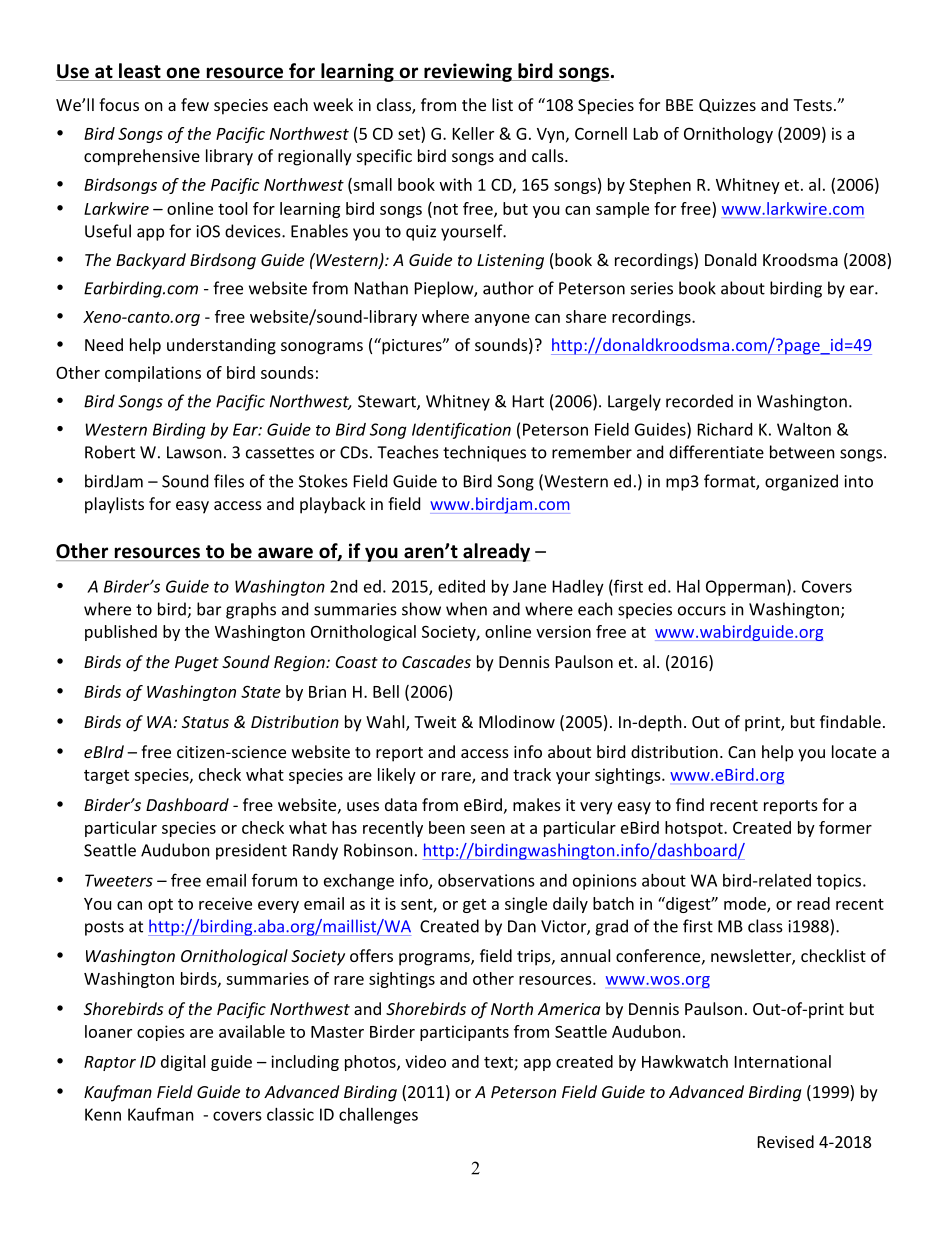 This screenshot has width=952, height=1233. What do you see at coordinates (746, 904) in the screenshot?
I see `mode` at bounding box center [746, 904].
